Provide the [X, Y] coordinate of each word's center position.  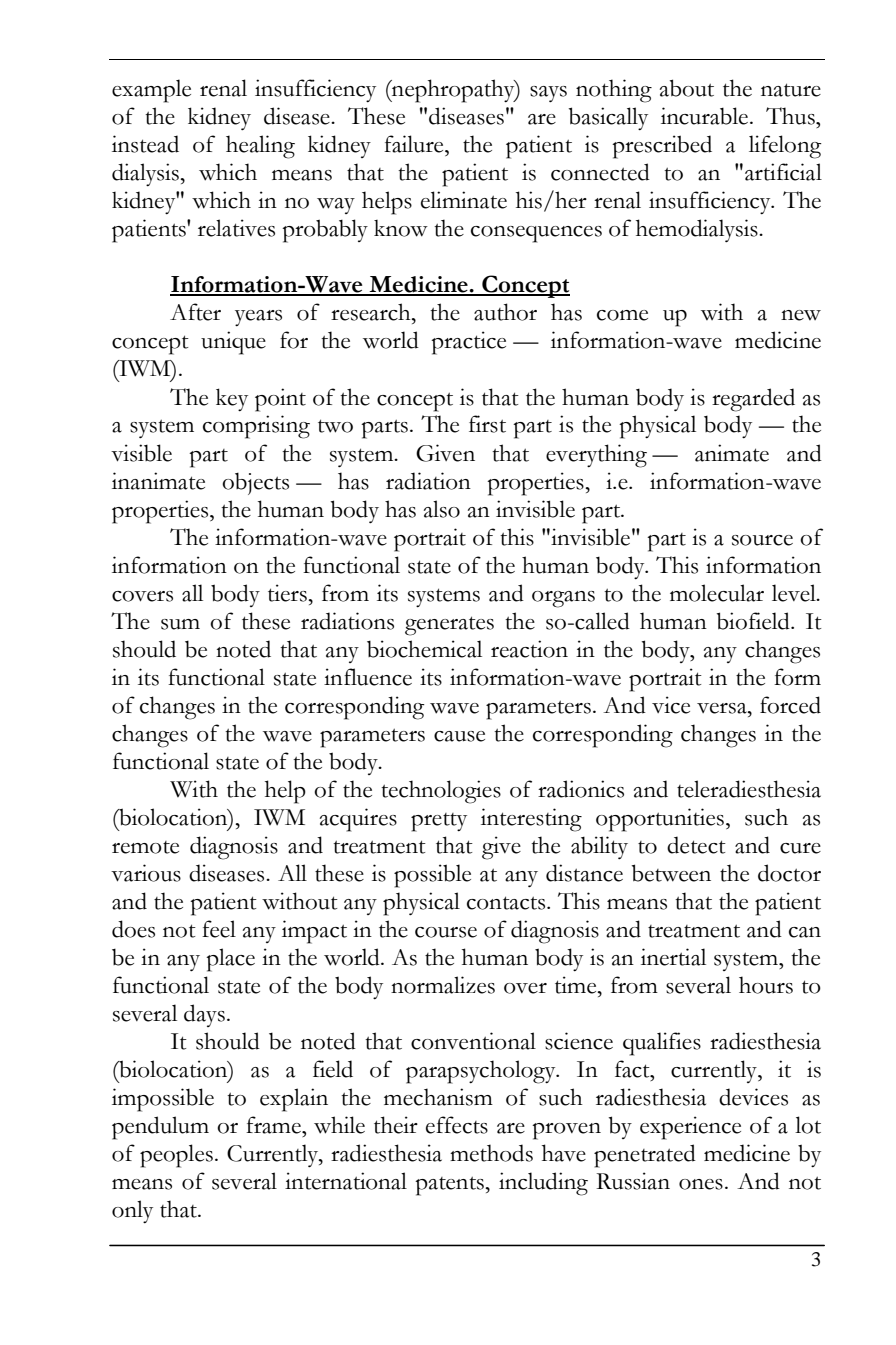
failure [415, 144]
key [232, 399]
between [671, 873]
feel [219, 929]
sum [180, 624]
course [446, 932]
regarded [753, 400]
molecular [717, 593]
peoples [176, 1156]
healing [260, 147]
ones [701, 1184]
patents [450, 1186]
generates [449, 626]
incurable [706, 116]
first [487, 424]
